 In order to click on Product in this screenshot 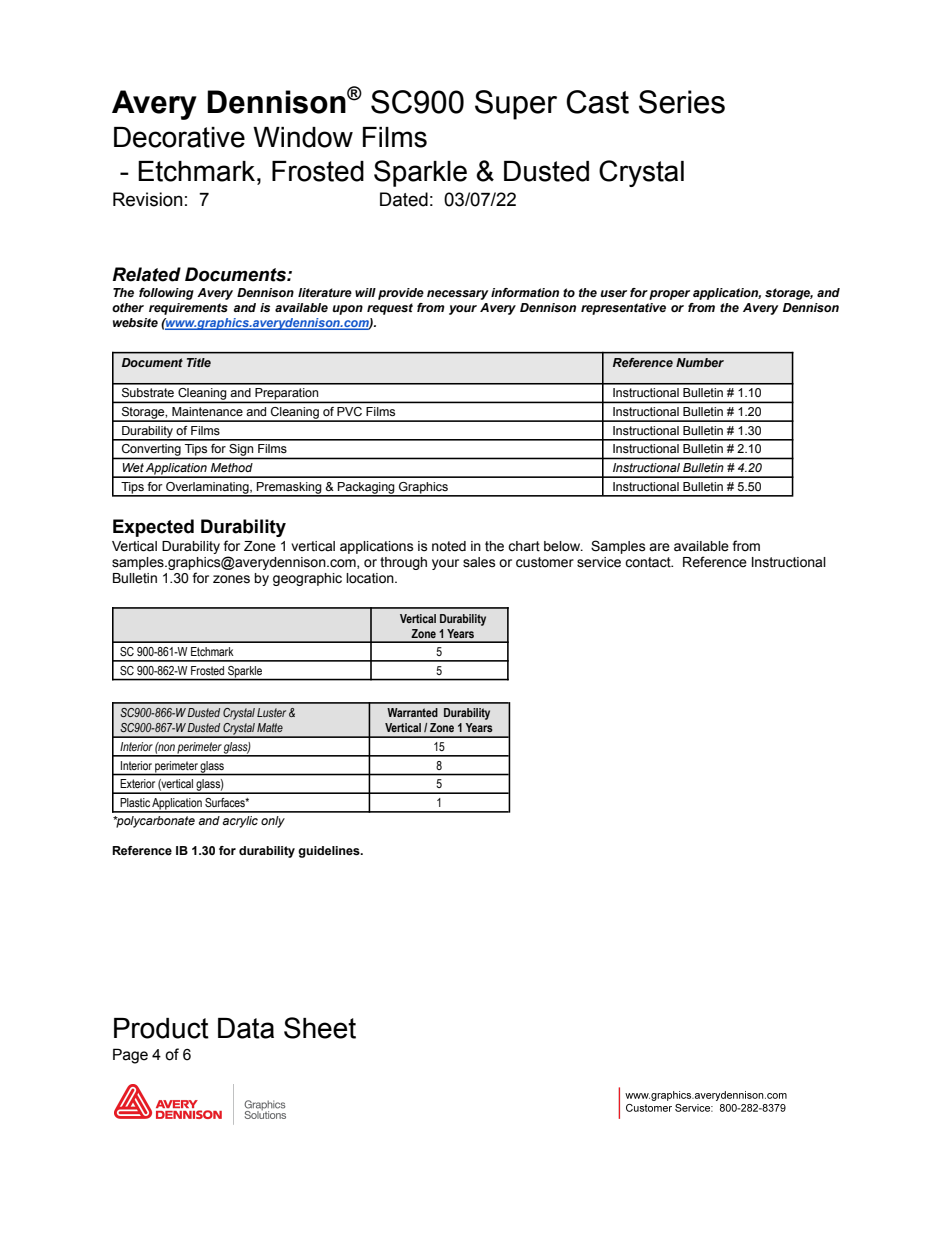, I will do `click(161, 1028)`.
